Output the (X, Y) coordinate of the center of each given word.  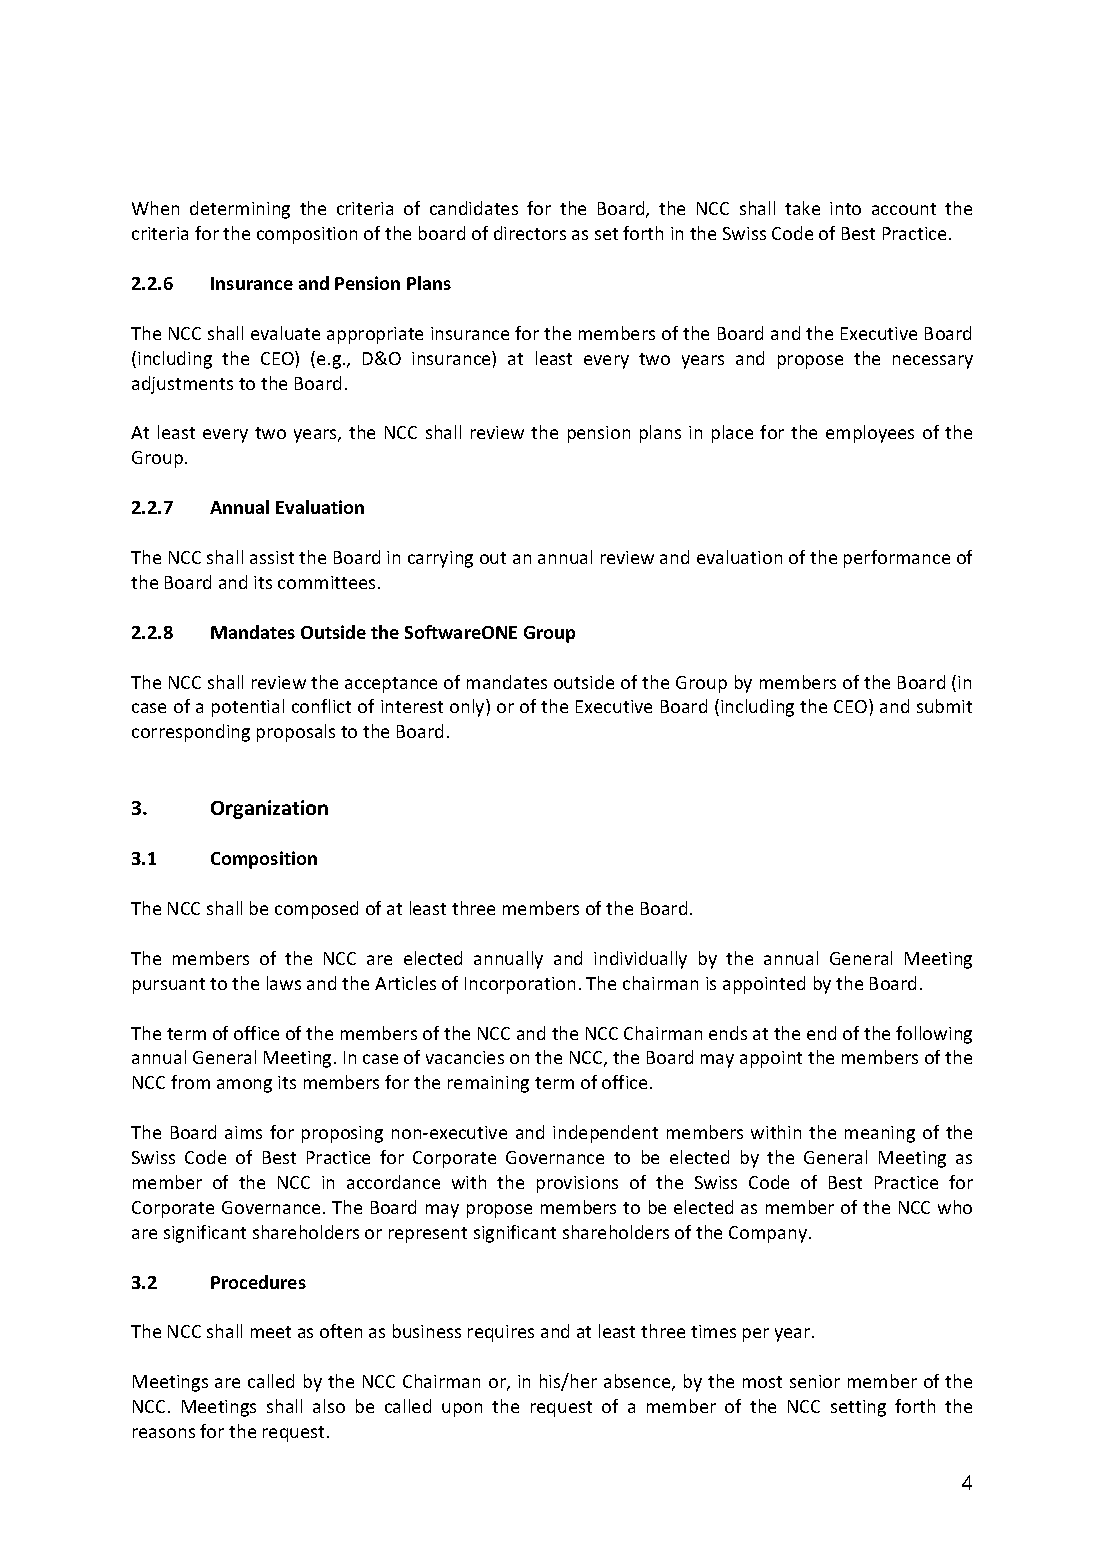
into (845, 208)
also (329, 1406)
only (468, 708)
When (155, 208)
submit (944, 706)
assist (272, 557)
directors (530, 233)
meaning (880, 1134)
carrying (440, 559)
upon (462, 1410)
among (244, 1086)
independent (605, 1134)
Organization (269, 809)
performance (897, 559)
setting (858, 1408)
